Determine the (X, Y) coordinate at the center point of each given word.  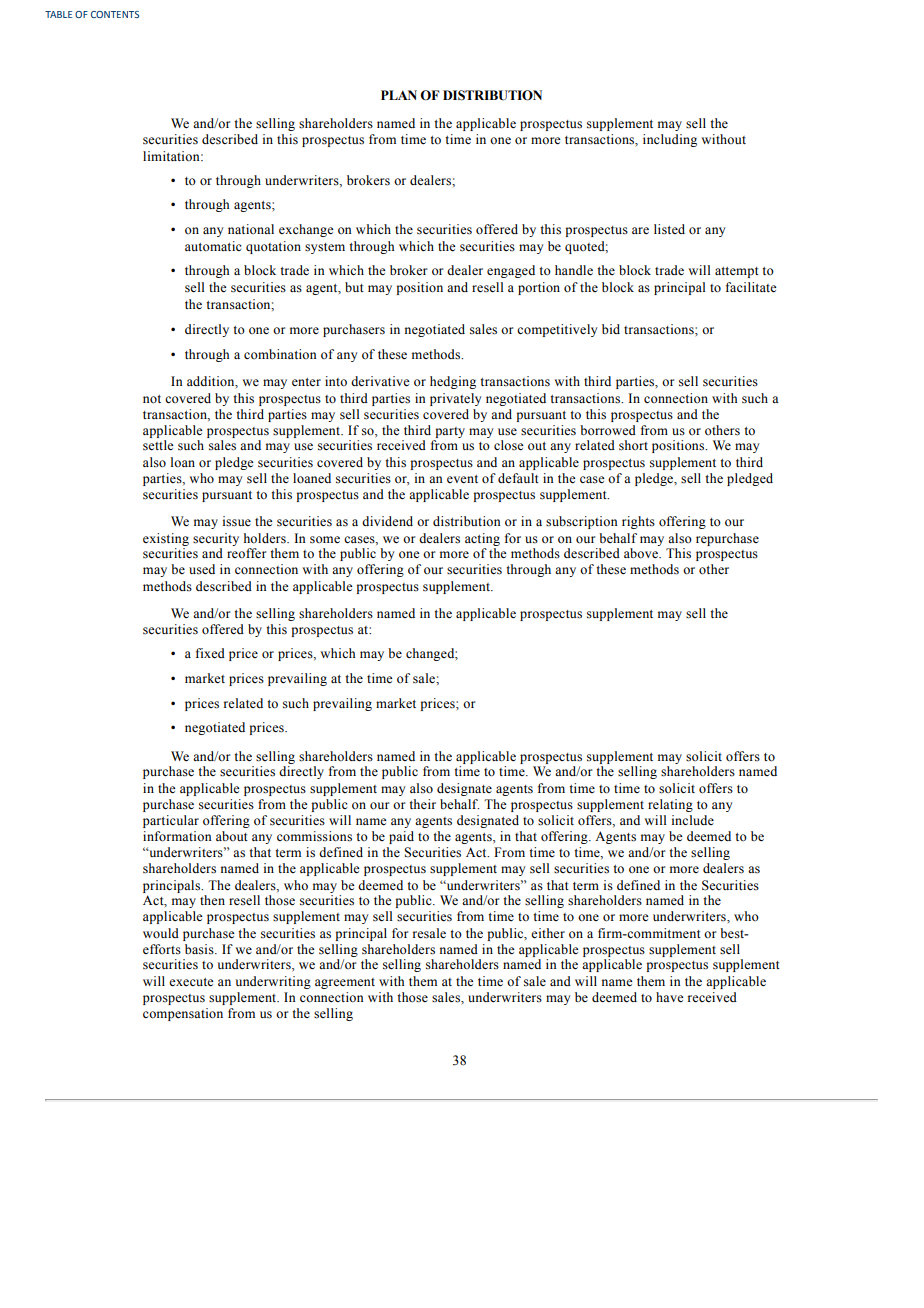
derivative (380, 381)
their (422, 804)
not (152, 399)
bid (611, 329)
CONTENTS (115, 14)
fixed (210, 653)
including (670, 140)
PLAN (399, 95)
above (642, 553)
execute (191, 982)
